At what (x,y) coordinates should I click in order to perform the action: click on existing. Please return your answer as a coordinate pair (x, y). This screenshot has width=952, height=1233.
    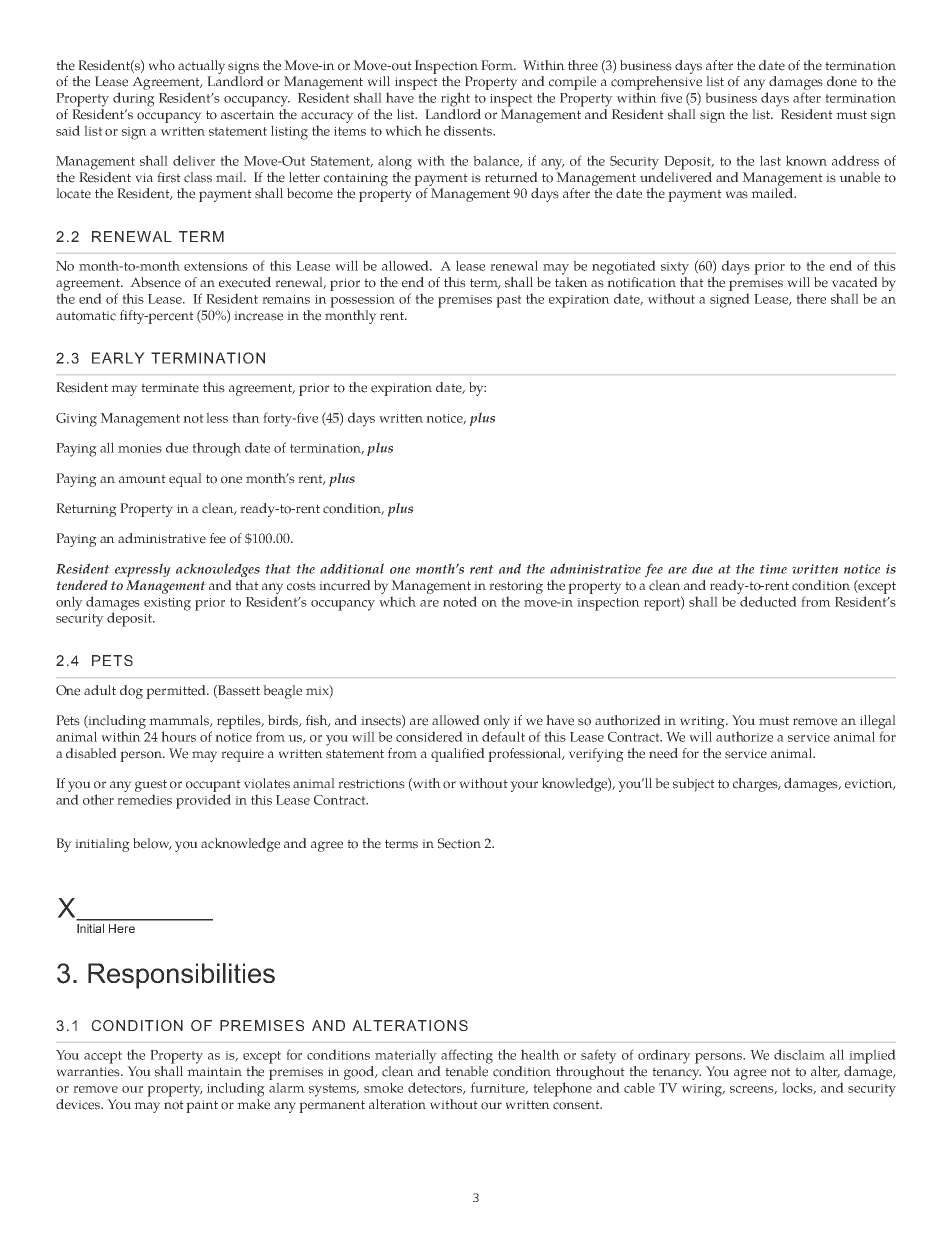
    Looking at the image, I should click on (167, 604).
